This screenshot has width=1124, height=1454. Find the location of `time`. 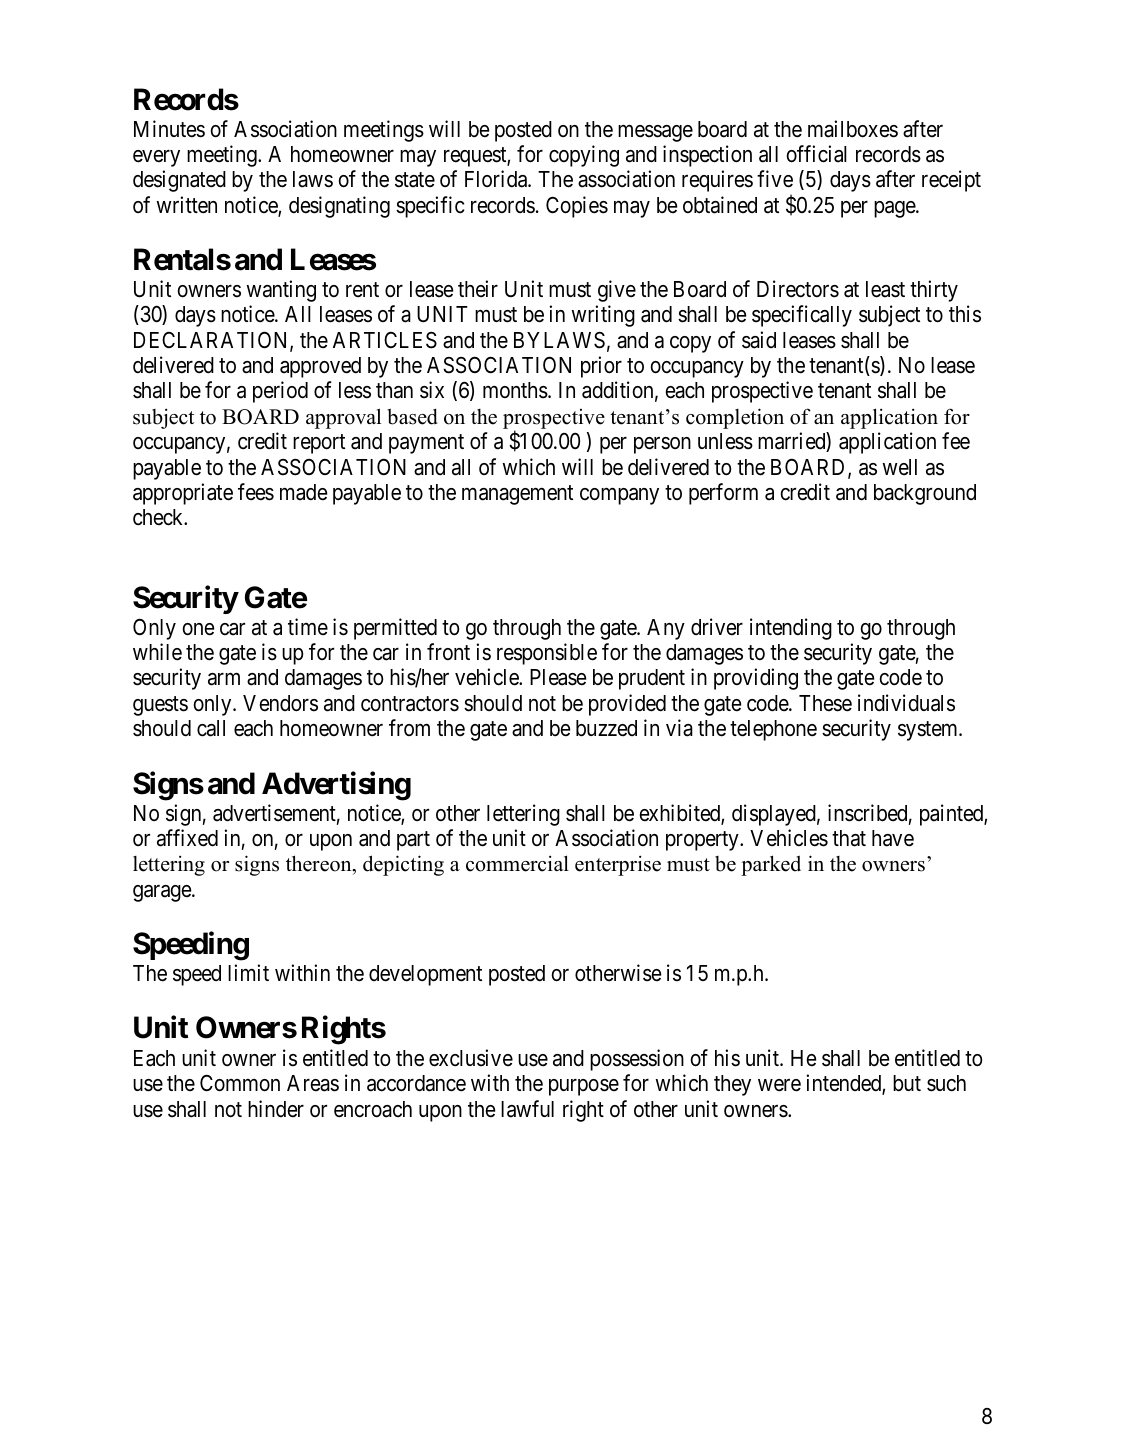

time is located at coordinates (308, 627).
